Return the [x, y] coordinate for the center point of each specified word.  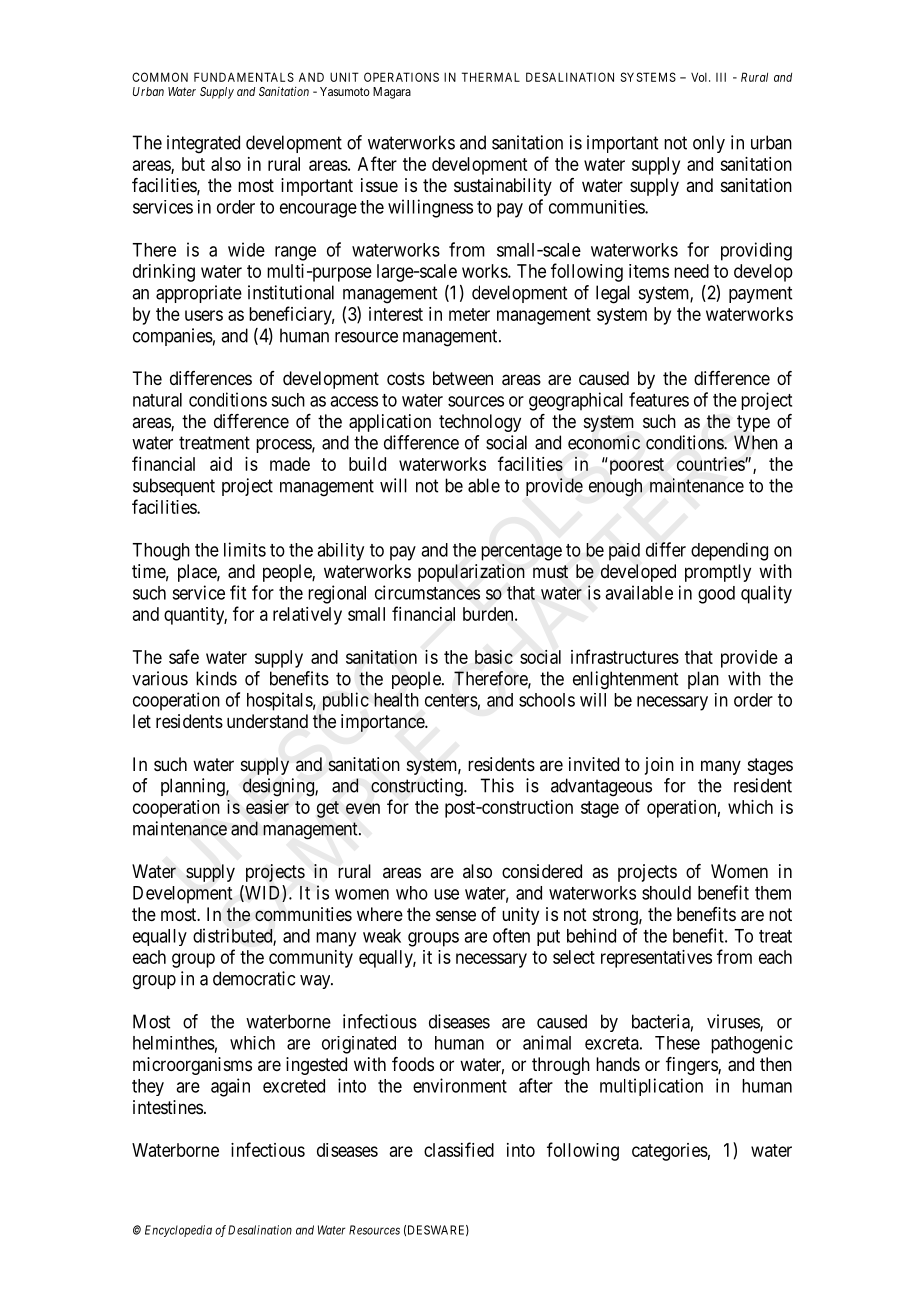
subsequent [174, 487]
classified [459, 1149]
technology [480, 423]
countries [711, 464]
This [497, 785]
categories [670, 1152]
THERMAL [491, 77]
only [709, 144]
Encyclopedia [178, 1231]
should [666, 893]
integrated [203, 144]
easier [267, 807]
